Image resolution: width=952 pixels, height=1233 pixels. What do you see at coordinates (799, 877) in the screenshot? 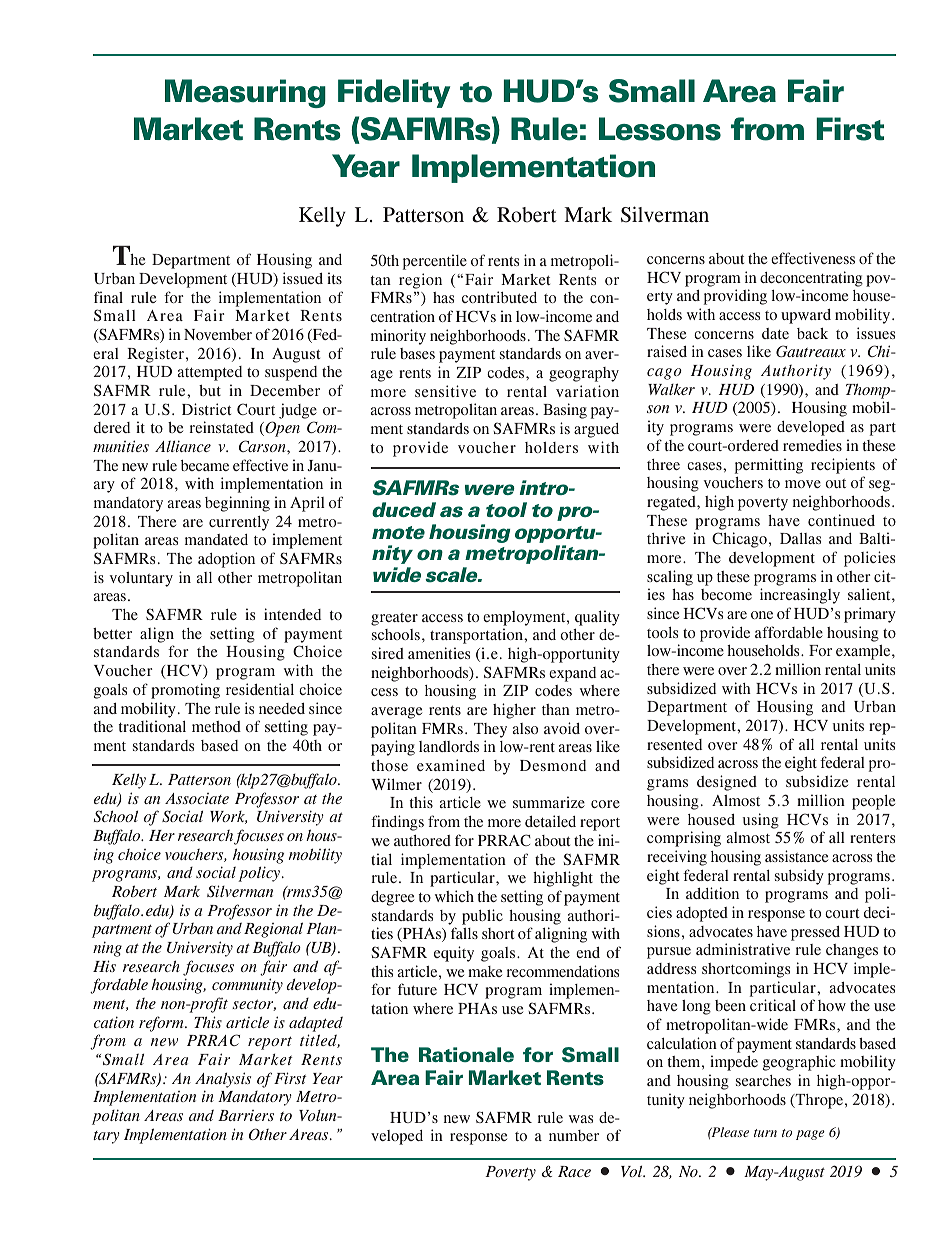
I see `subsidy` at bounding box center [799, 877].
